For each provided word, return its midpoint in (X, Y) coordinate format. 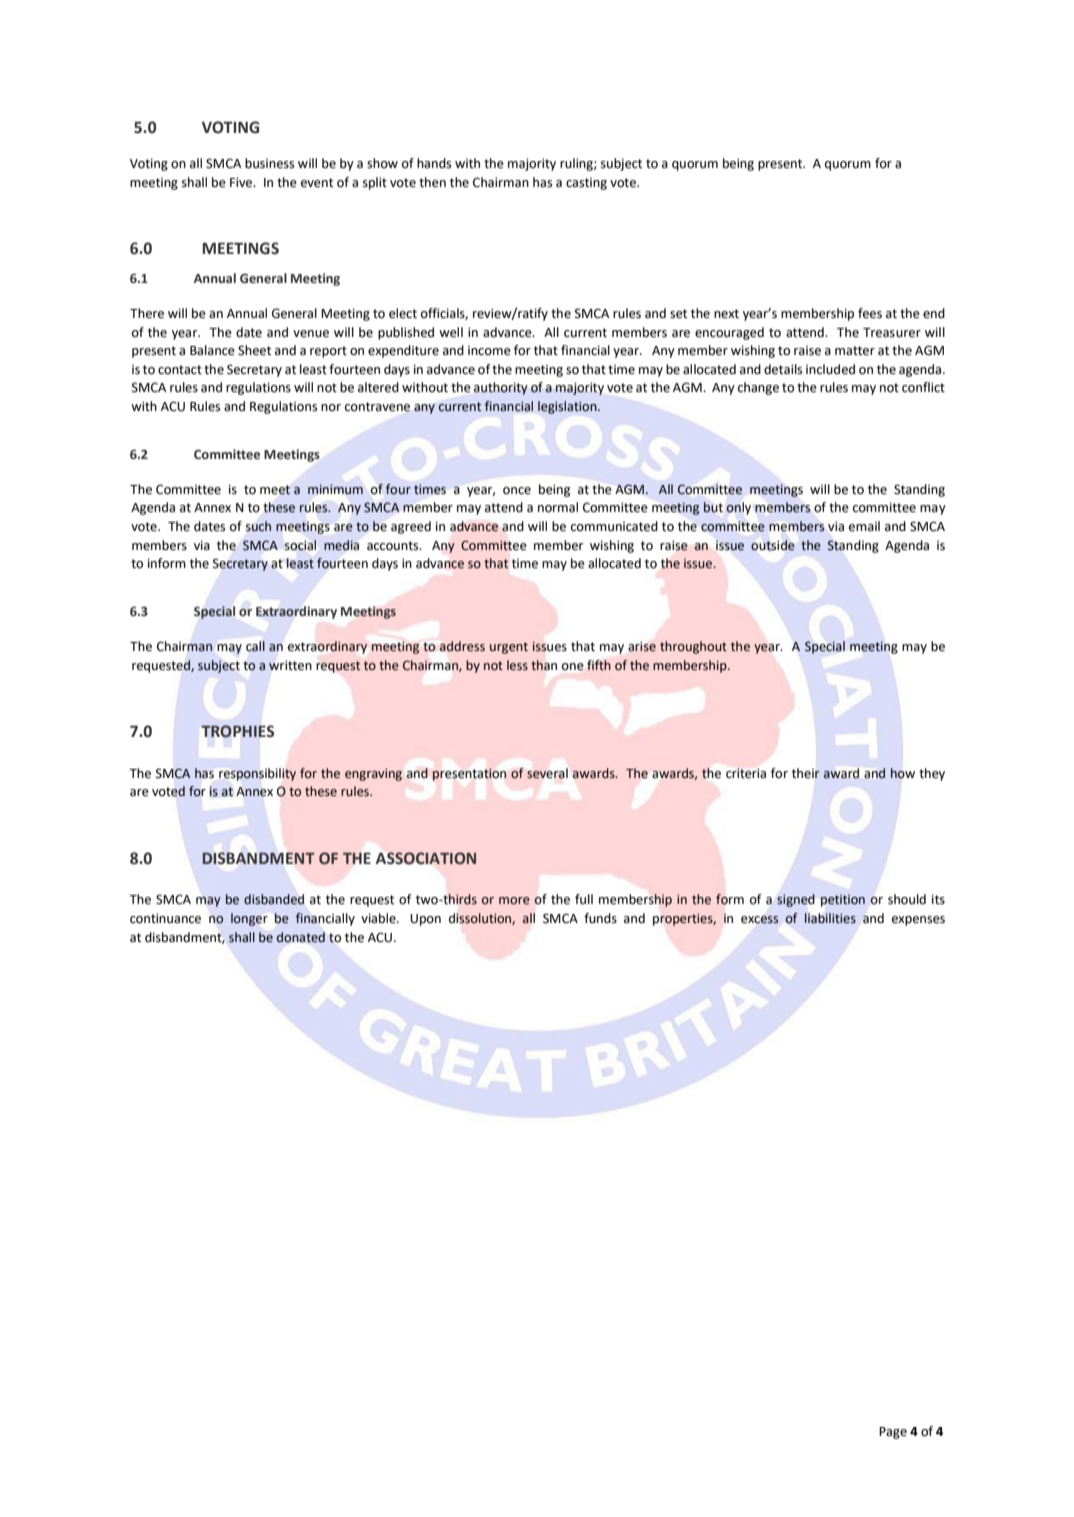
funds (600, 918)
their (806, 773)
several (547, 773)
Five (242, 182)
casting (586, 184)
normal (558, 507)
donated (301, 937)
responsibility (257, 774)
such (258, 526)
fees (870, 313)
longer (249, 919)
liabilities (830, 918)
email (864, 526)
